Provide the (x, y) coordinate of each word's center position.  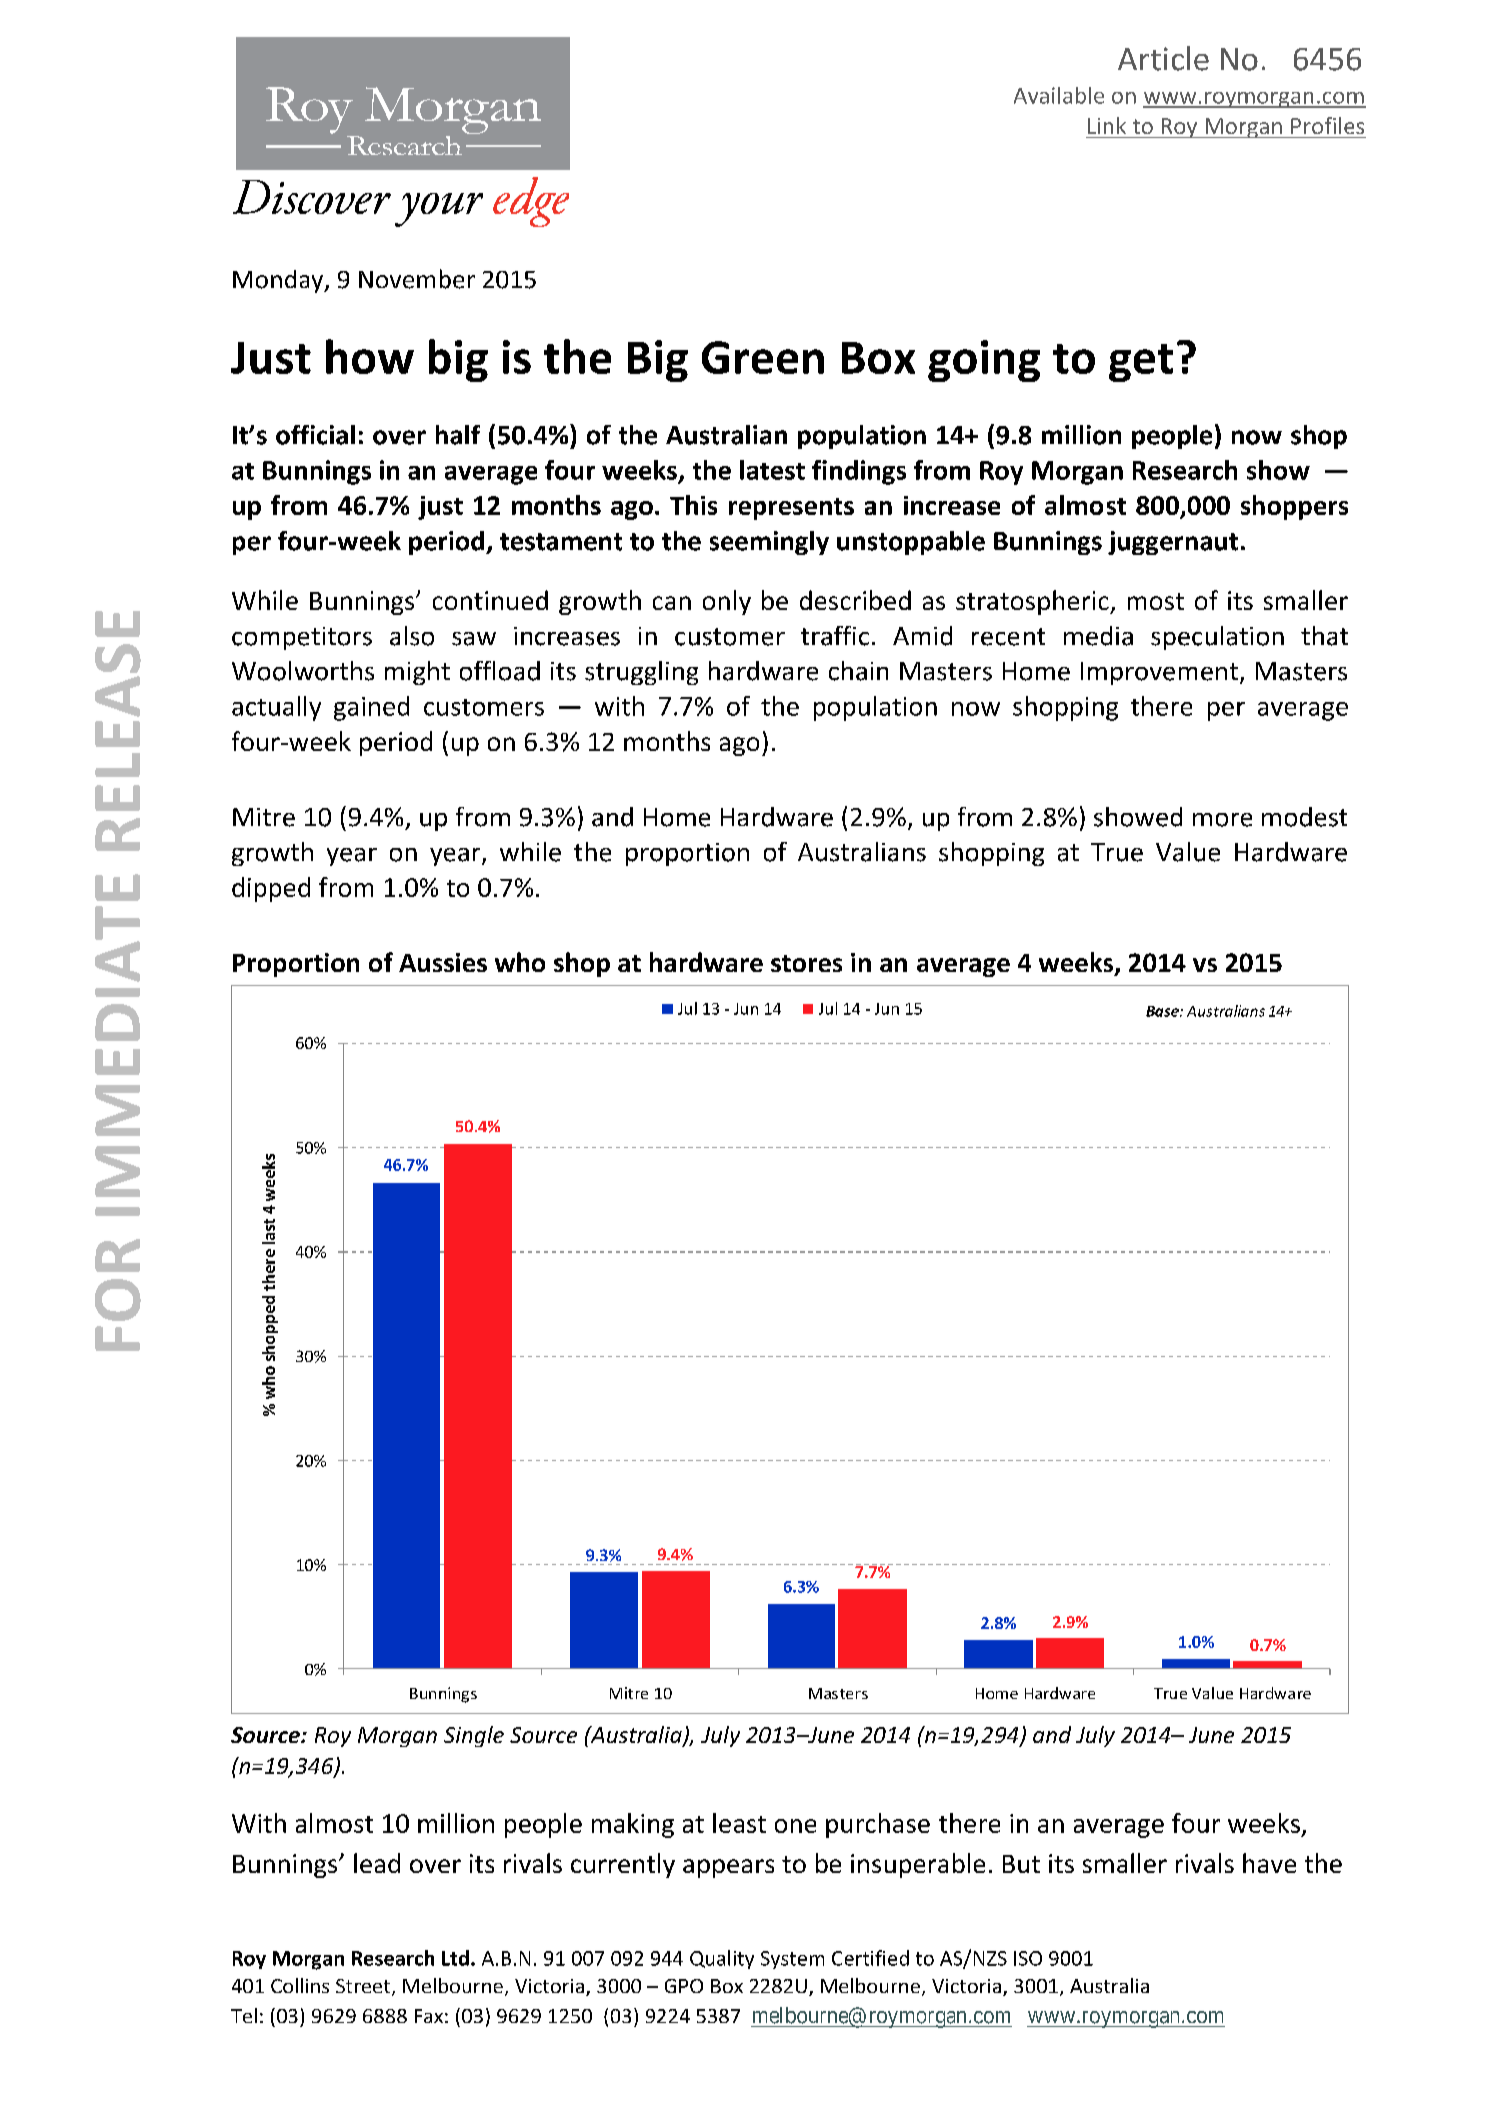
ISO (1028, 1958)
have (1269, 1863)
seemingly (769, 543)
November (417, 279)
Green (763, 357)
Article (1163, 58)
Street (364, 1987)
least (739, 1823)
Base (1163, 1011)
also (412, 636)
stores (806, 963)
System (792, 1960)
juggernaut (1173, 543)
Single (474, 1736)
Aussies (443, 962)
